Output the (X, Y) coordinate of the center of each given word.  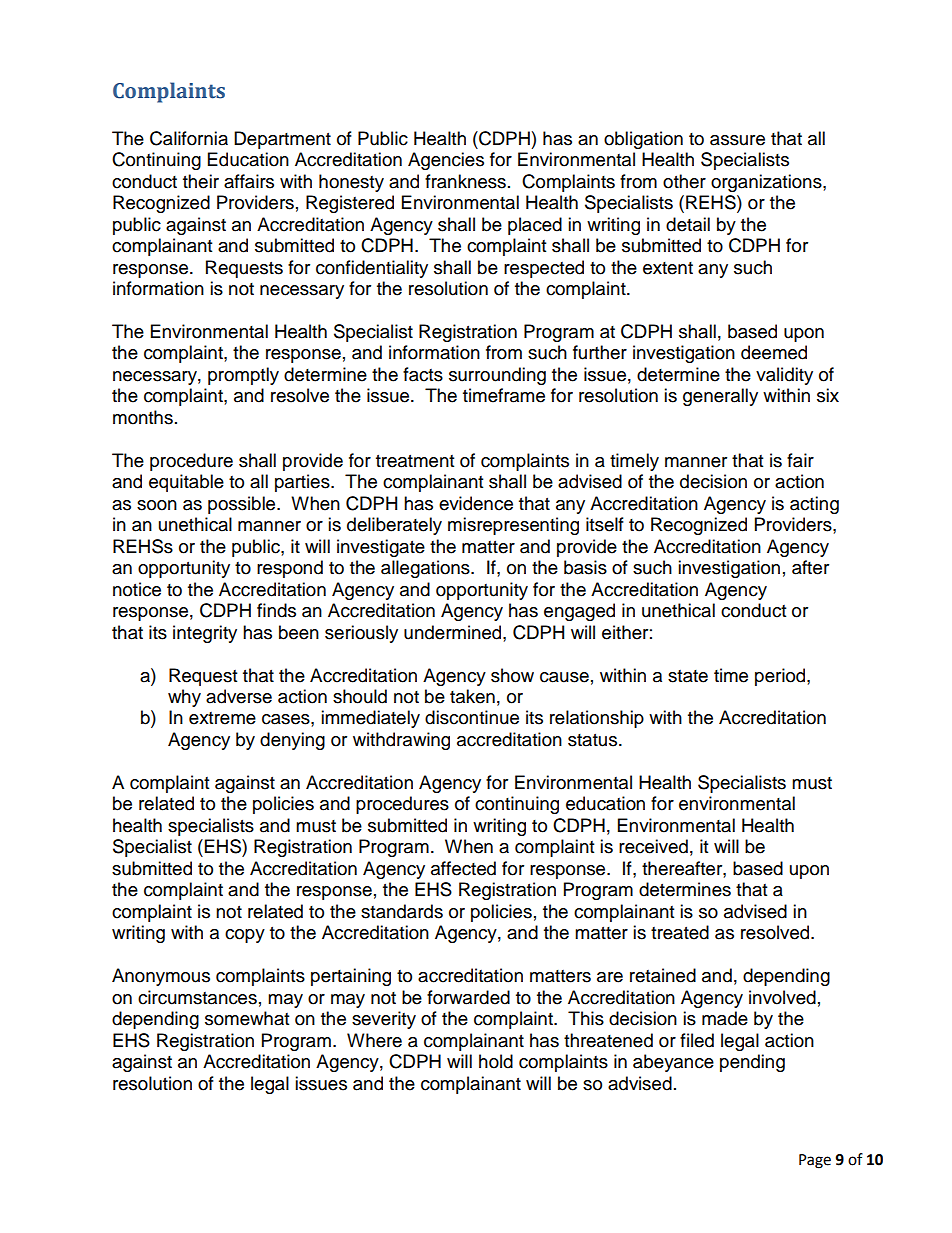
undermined (454, 632)
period (781, 677)
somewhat (247, 1018)
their (201, 181)
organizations (767, 183)
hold (496, 1061)
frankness (465, 181)
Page (815, 1161)
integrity (205, 634)
